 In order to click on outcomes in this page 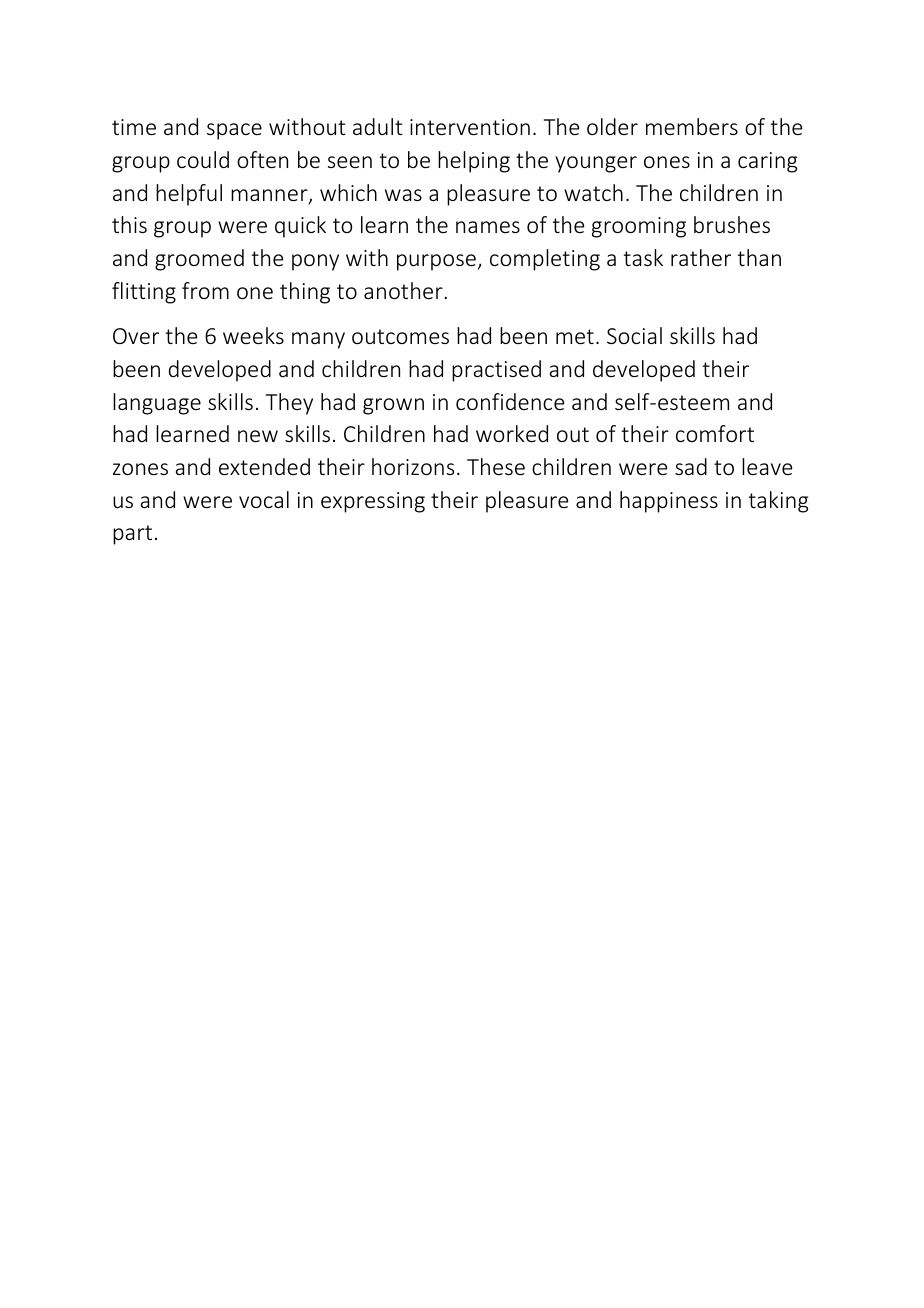, I will do `click(400, 336)`.
